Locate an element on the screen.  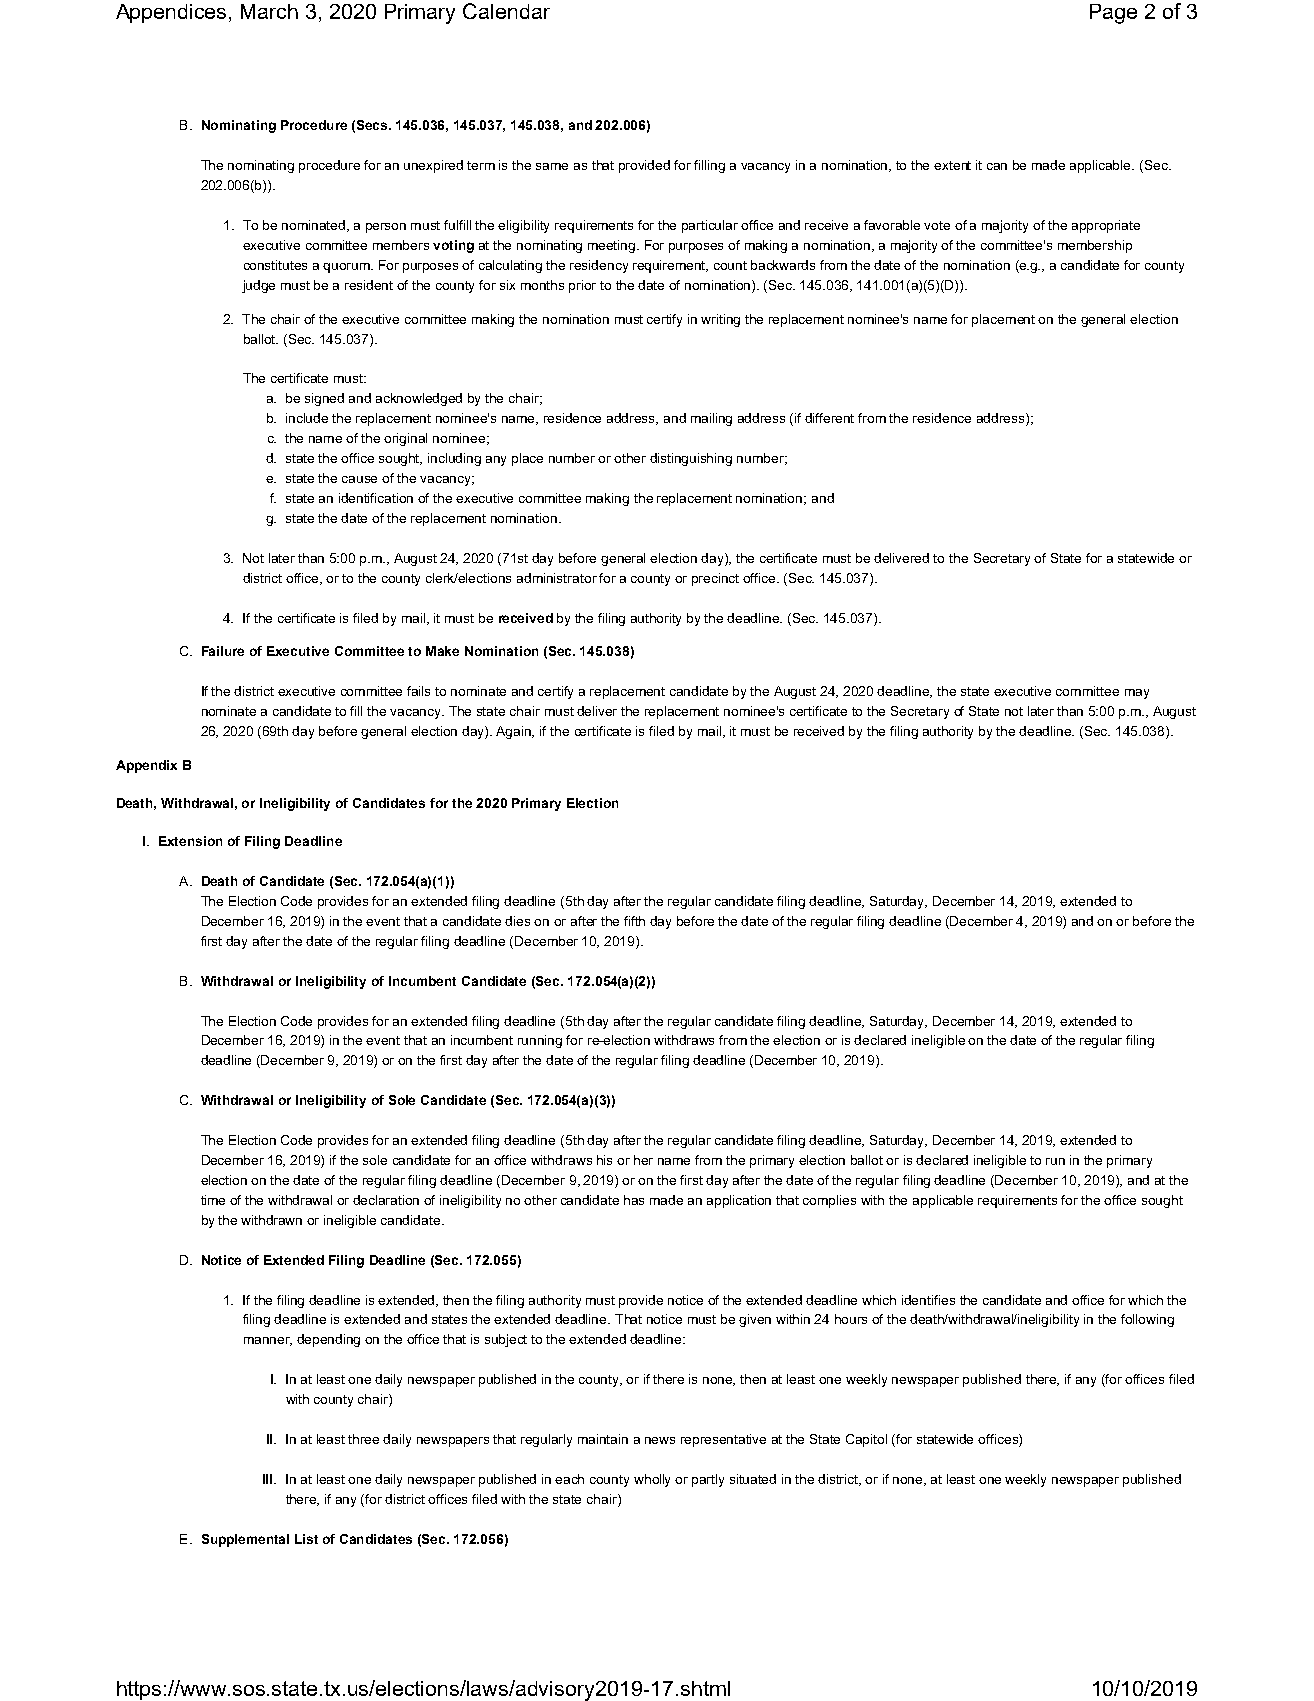
appropriate is located at coordinates (1106, 226).
